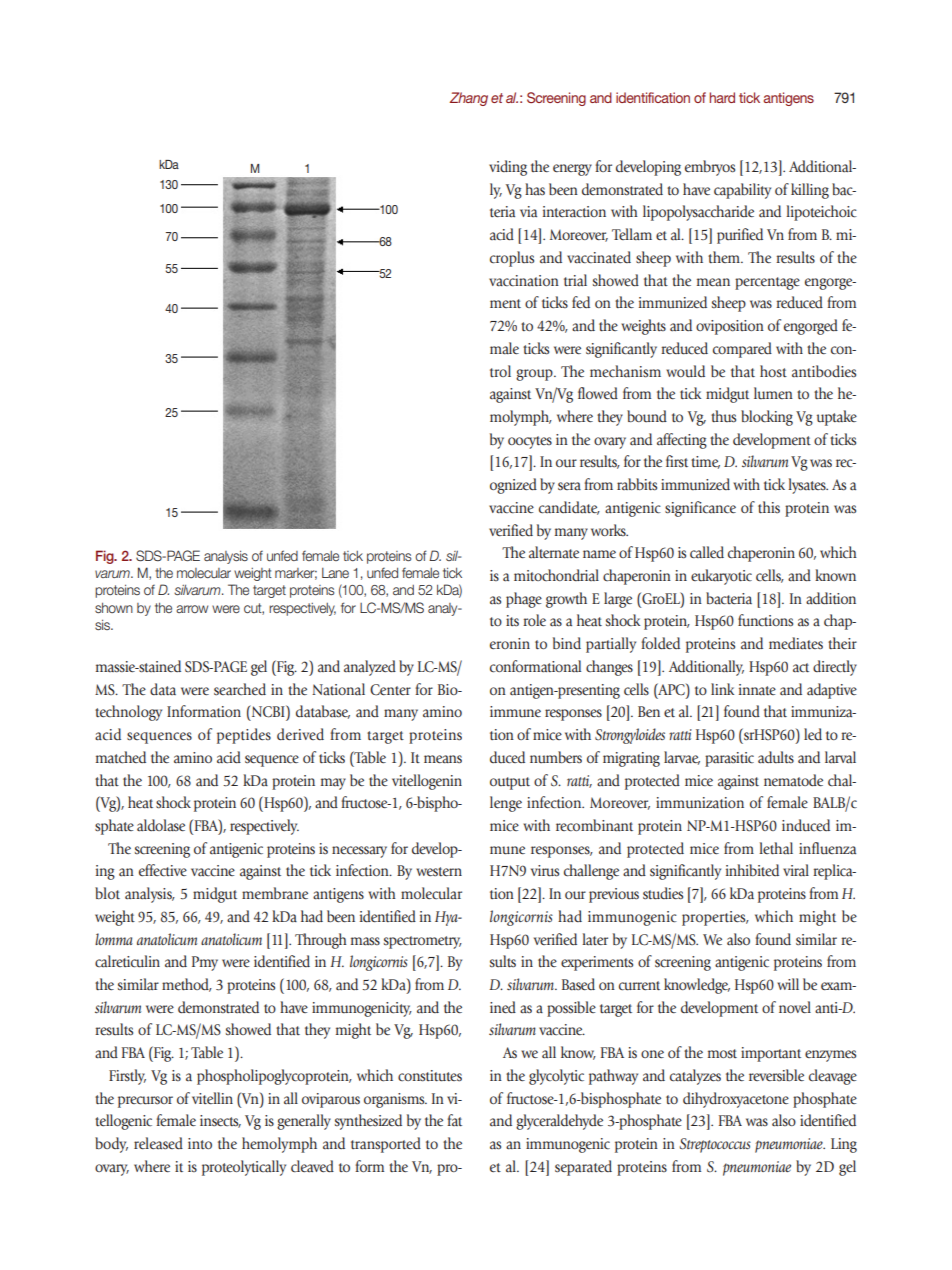 This document has height=1270, width=952. Describe the element at coordinates (796, 643) in the document. I see `mediates` at that location.
